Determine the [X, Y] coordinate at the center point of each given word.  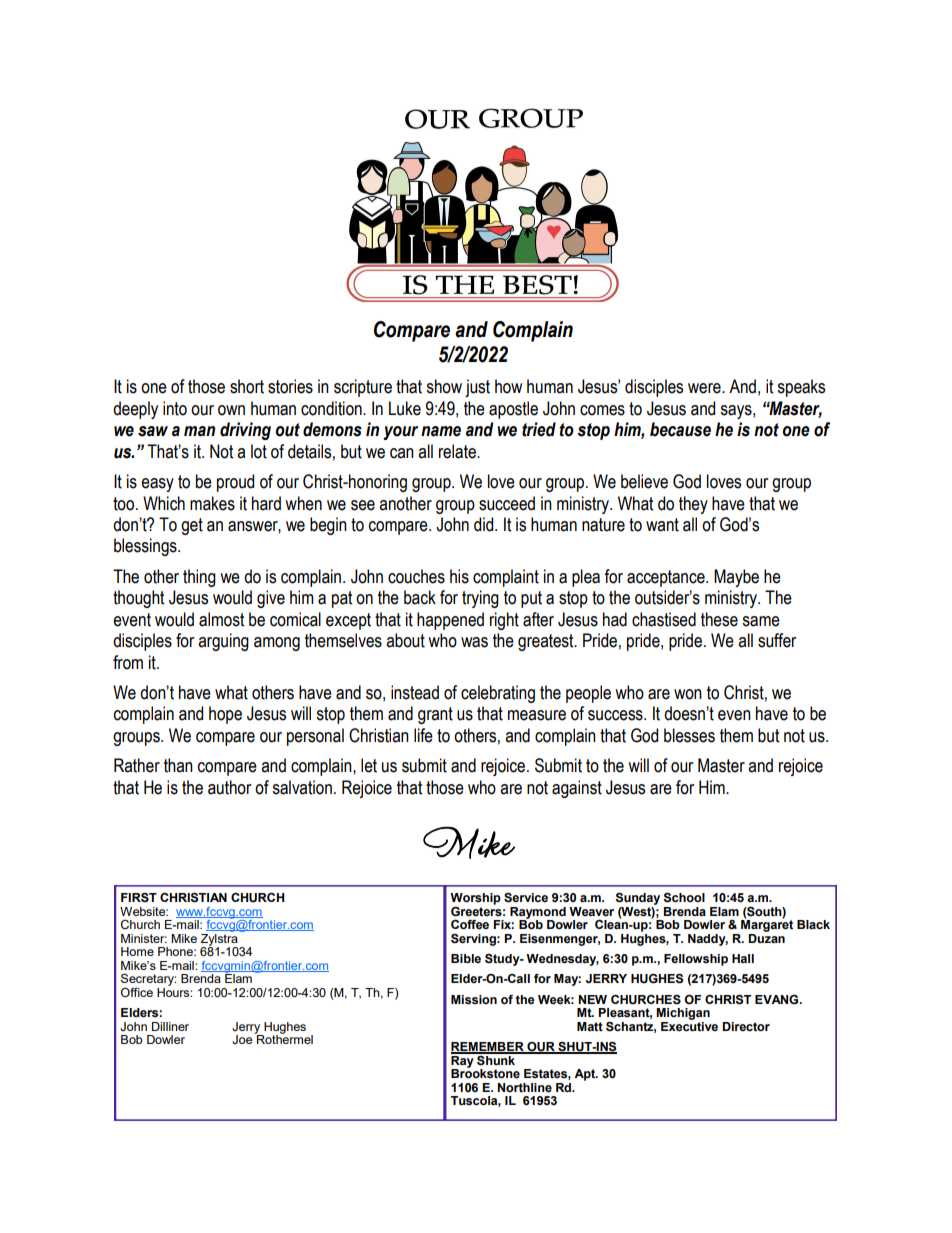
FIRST [139, 898]
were [705, 388]
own [231, 410]
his [459, 576]
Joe [243, 1038]
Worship [475, 900]
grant [435, 715]
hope [225, 715]
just [477, 388]
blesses [689, 735]
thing [199, 578]
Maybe [736, 578]
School [684, 898]
